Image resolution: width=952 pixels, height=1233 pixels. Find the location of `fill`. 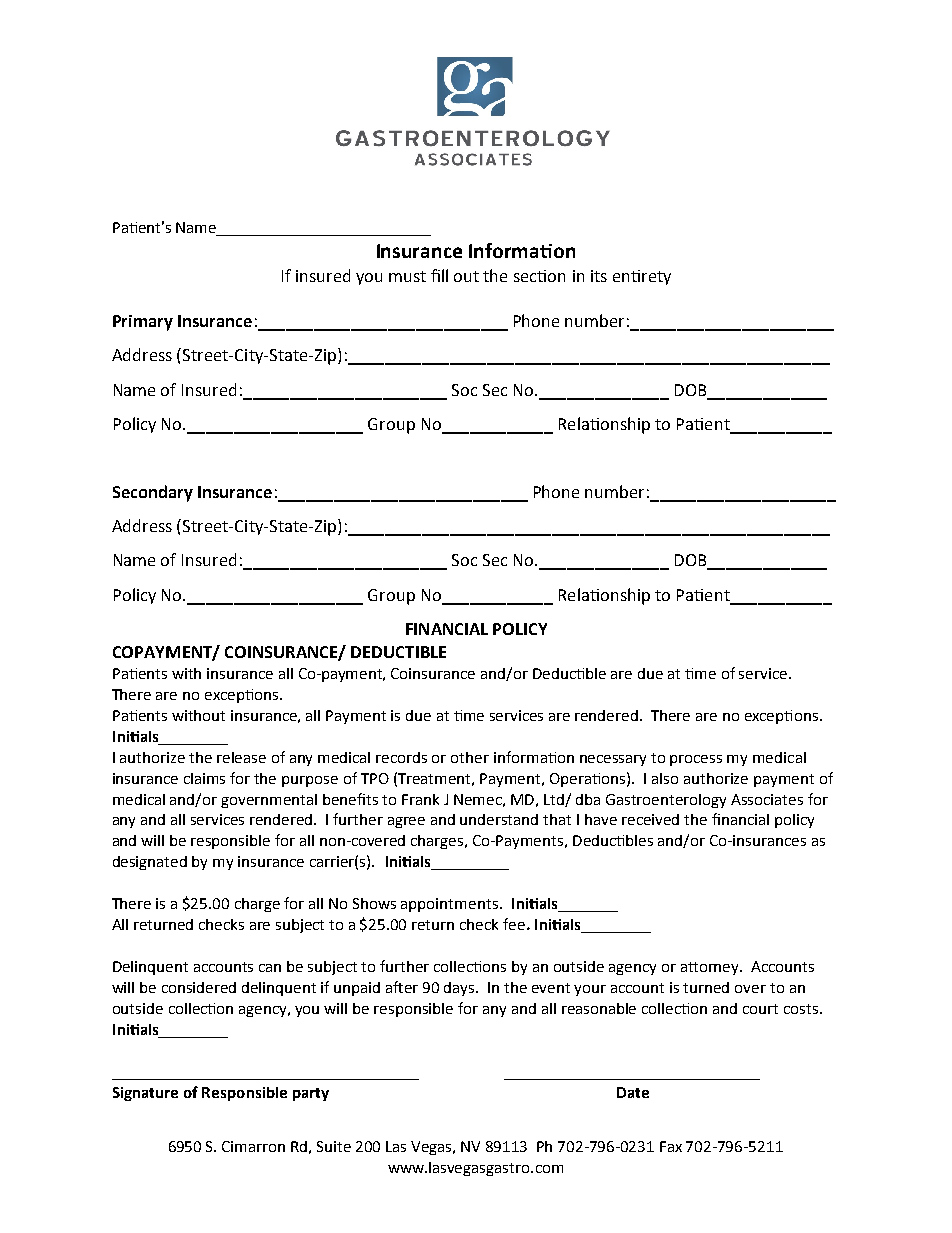

fill is located at coordinates (439, 275).
